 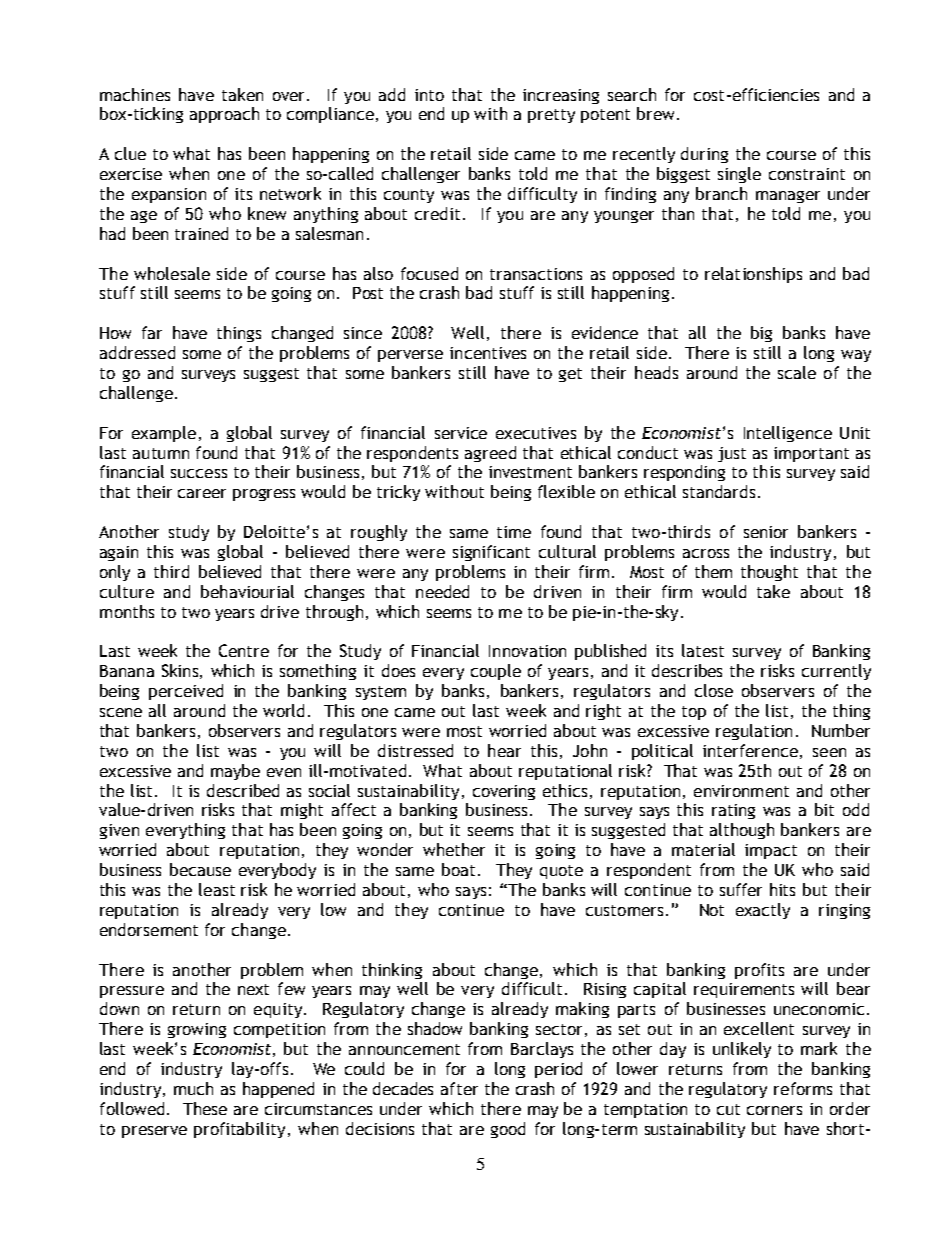 What do you see at coordinates (769, 573) in the image?
I see `thought` at bounding box center [769, 573].
